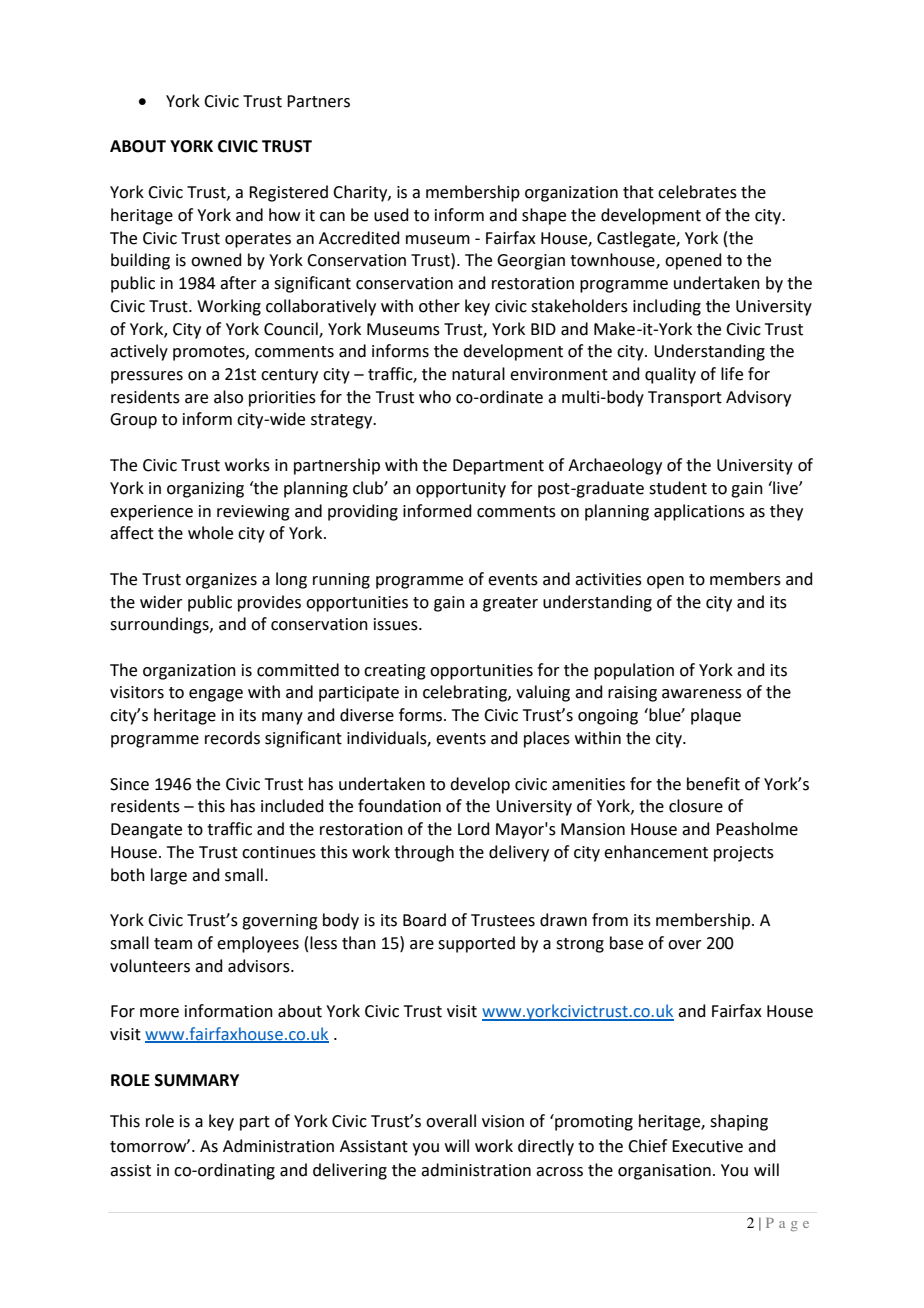 The image size is (924, 1308). I want to click on used, so click(391, 215).
